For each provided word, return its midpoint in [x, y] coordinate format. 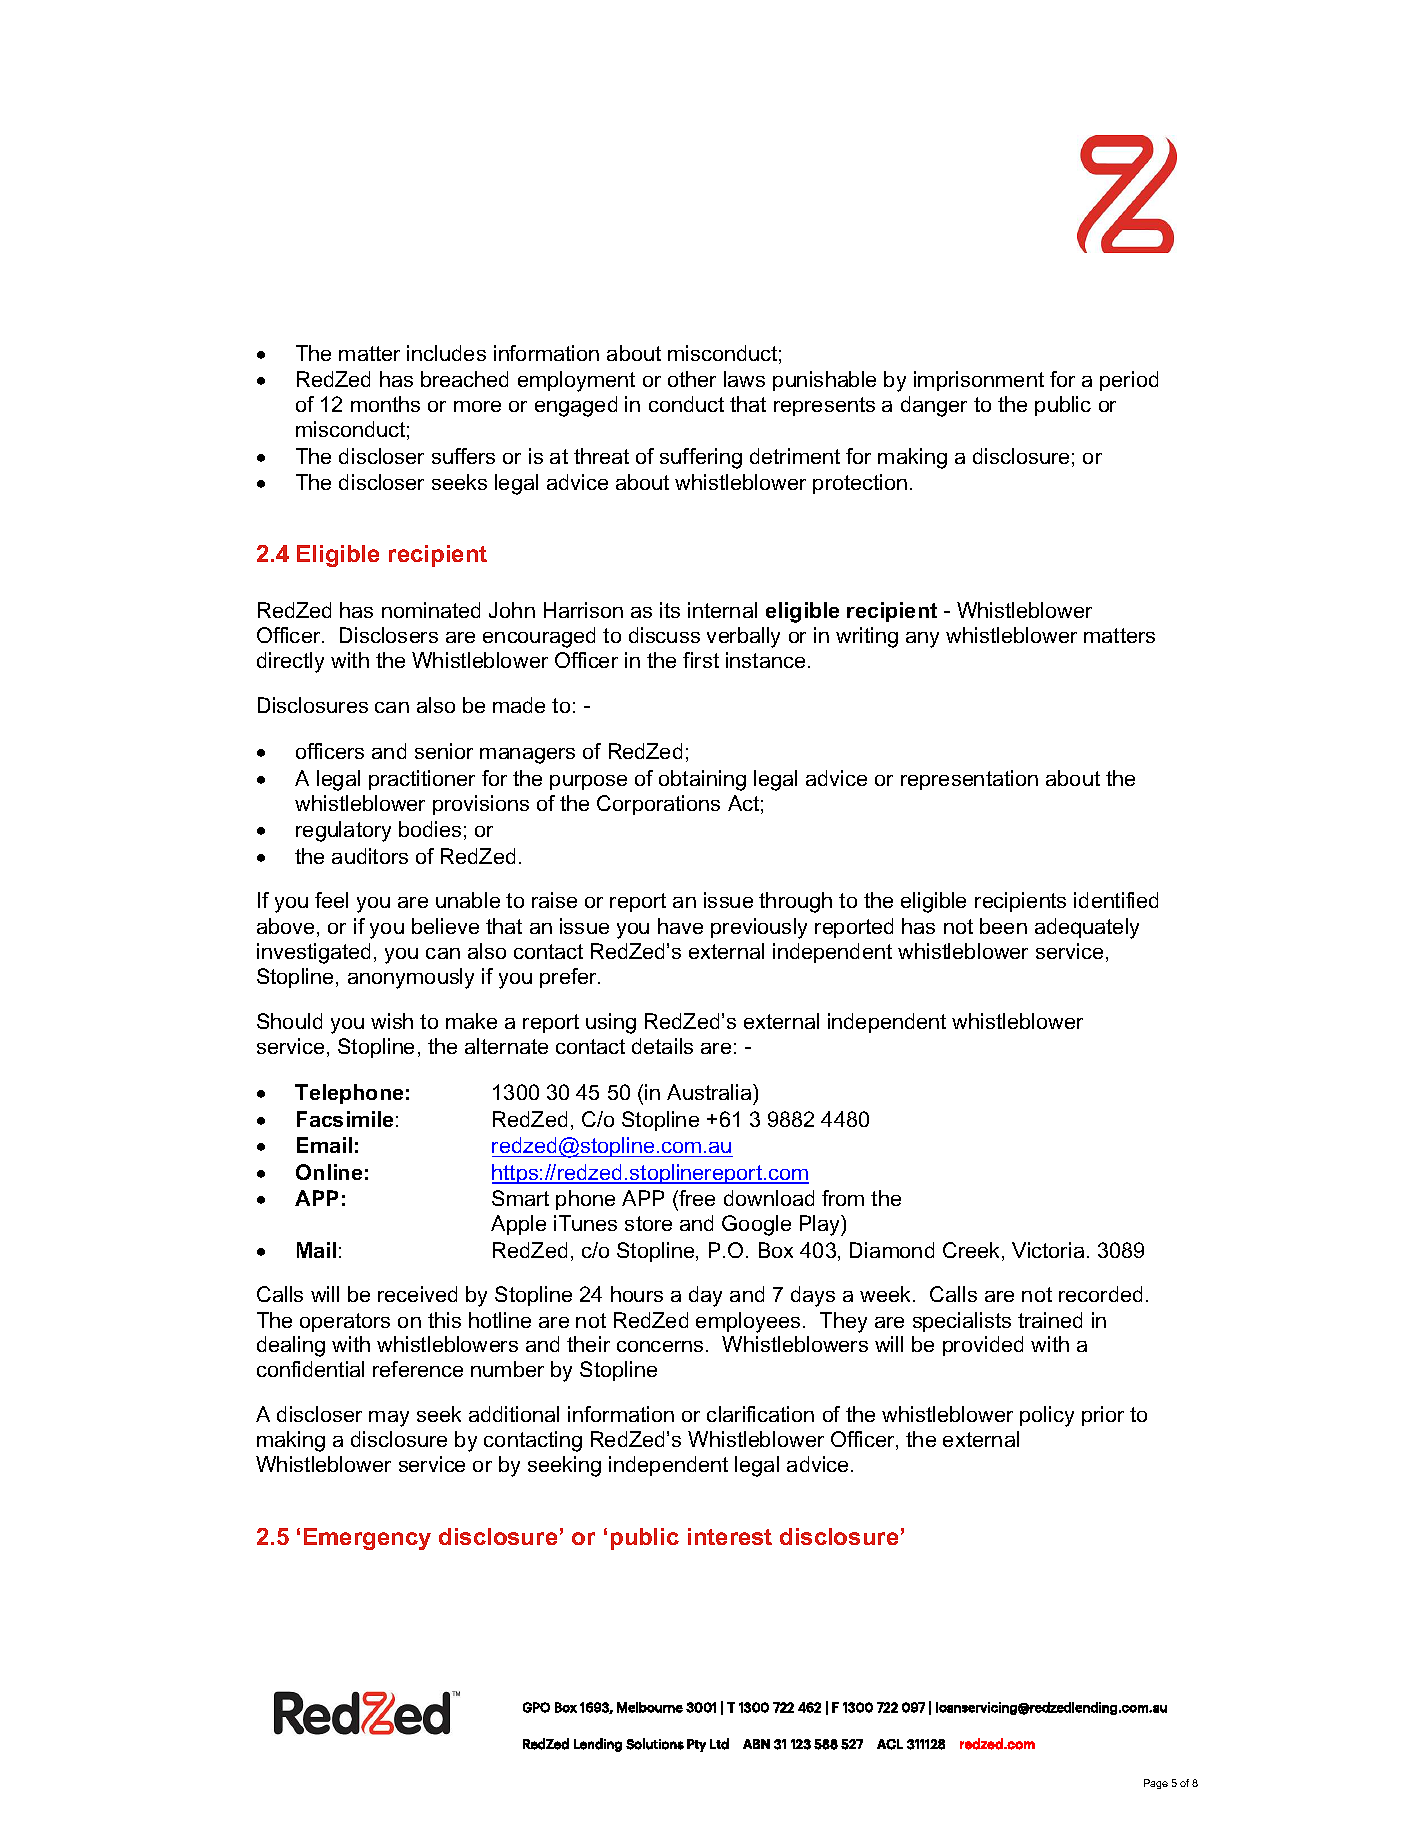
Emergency [367, 1539]
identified [1116, 900]
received [417, 1294]
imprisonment [979, 381]
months [385, 404]
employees [748, 1322]
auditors [370, 856]
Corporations [658, 805]
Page [1156, 1784]
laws [744, 379]
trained [1050, 1320]
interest [730, 1536]
